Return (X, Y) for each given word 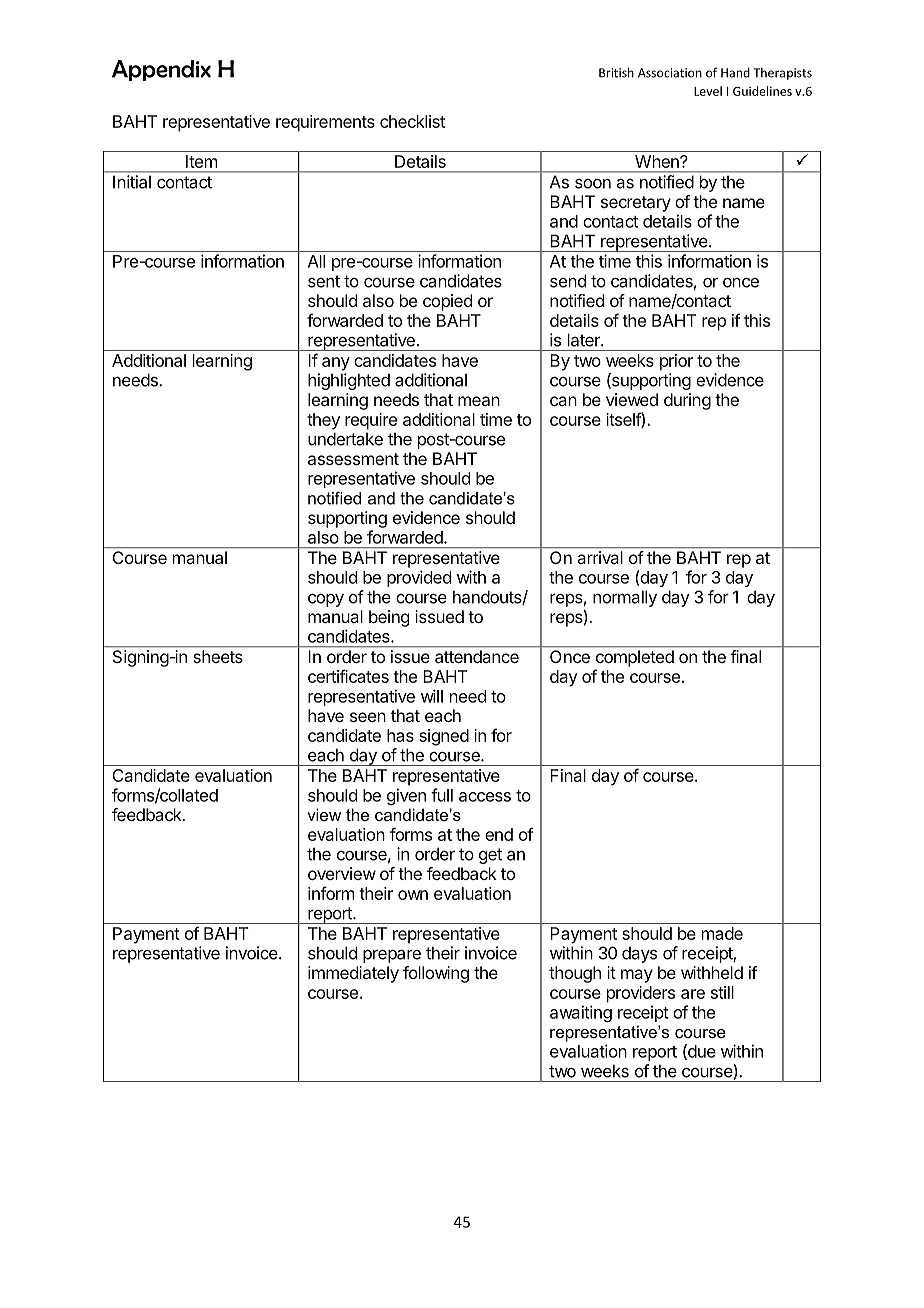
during (687, 401)
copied (447, 302)
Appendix (161, 70)
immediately (353, 974)
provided (419, 578)
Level (708, 91)
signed (444, 737)
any (336, 364)
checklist (412, 121)
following (436, 974)
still (722, 992)
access (485, 797)
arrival (600, 557)
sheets (218, 656)
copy (326, 600)
